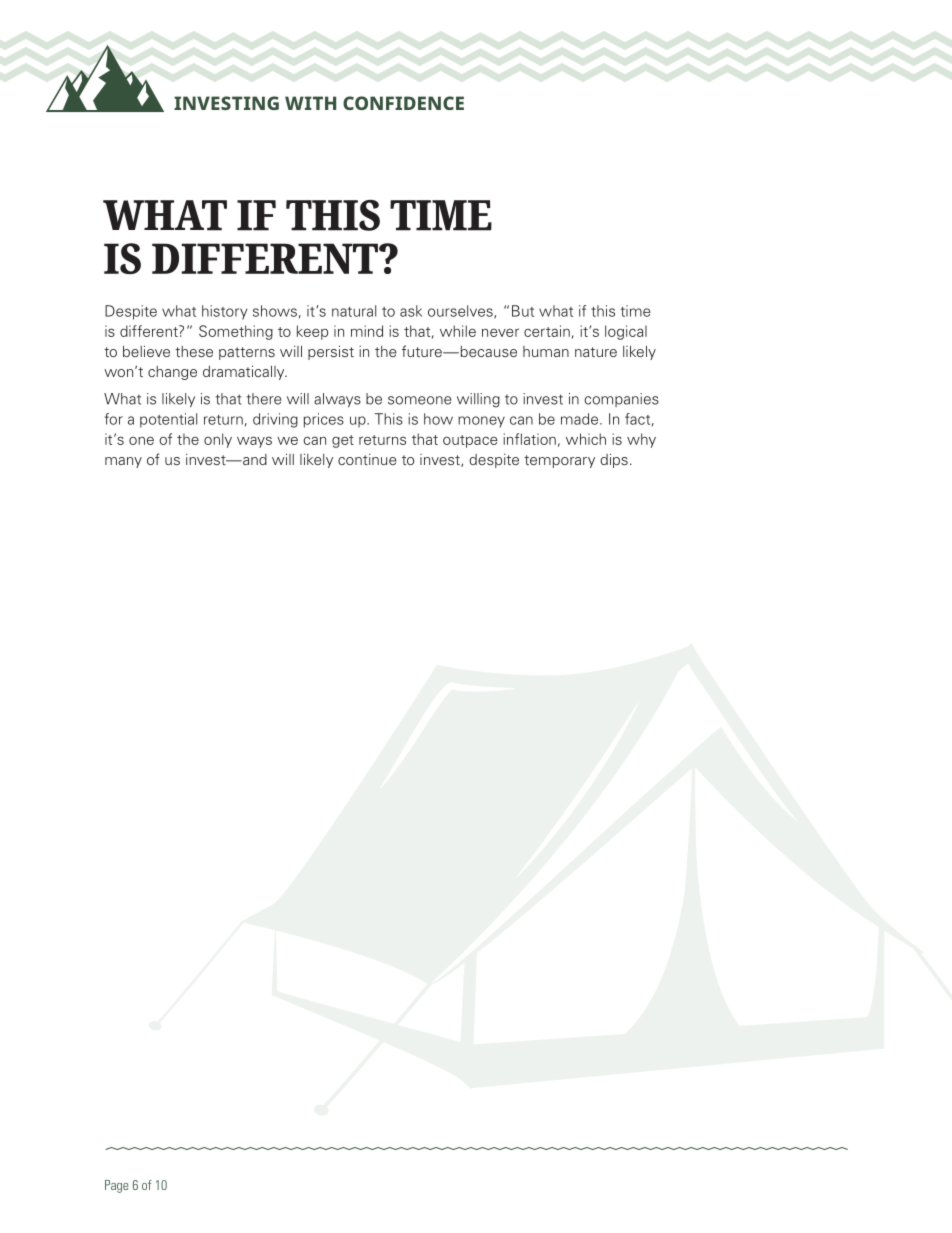  Describe the element at coordinates (614, 460) in the screenshot. I see `dips` at that location.
